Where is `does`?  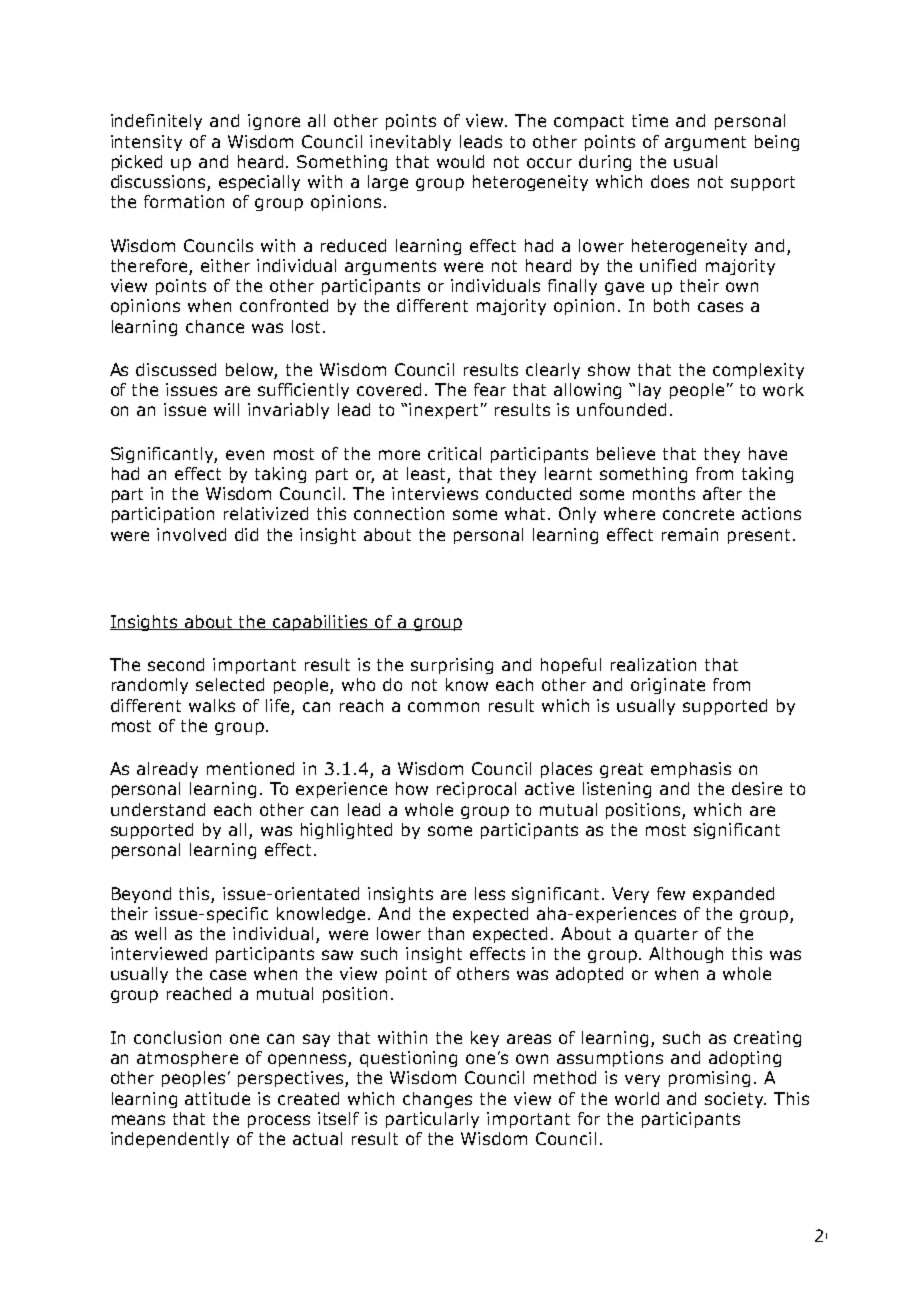
does is located at coordinates (670, 181).
